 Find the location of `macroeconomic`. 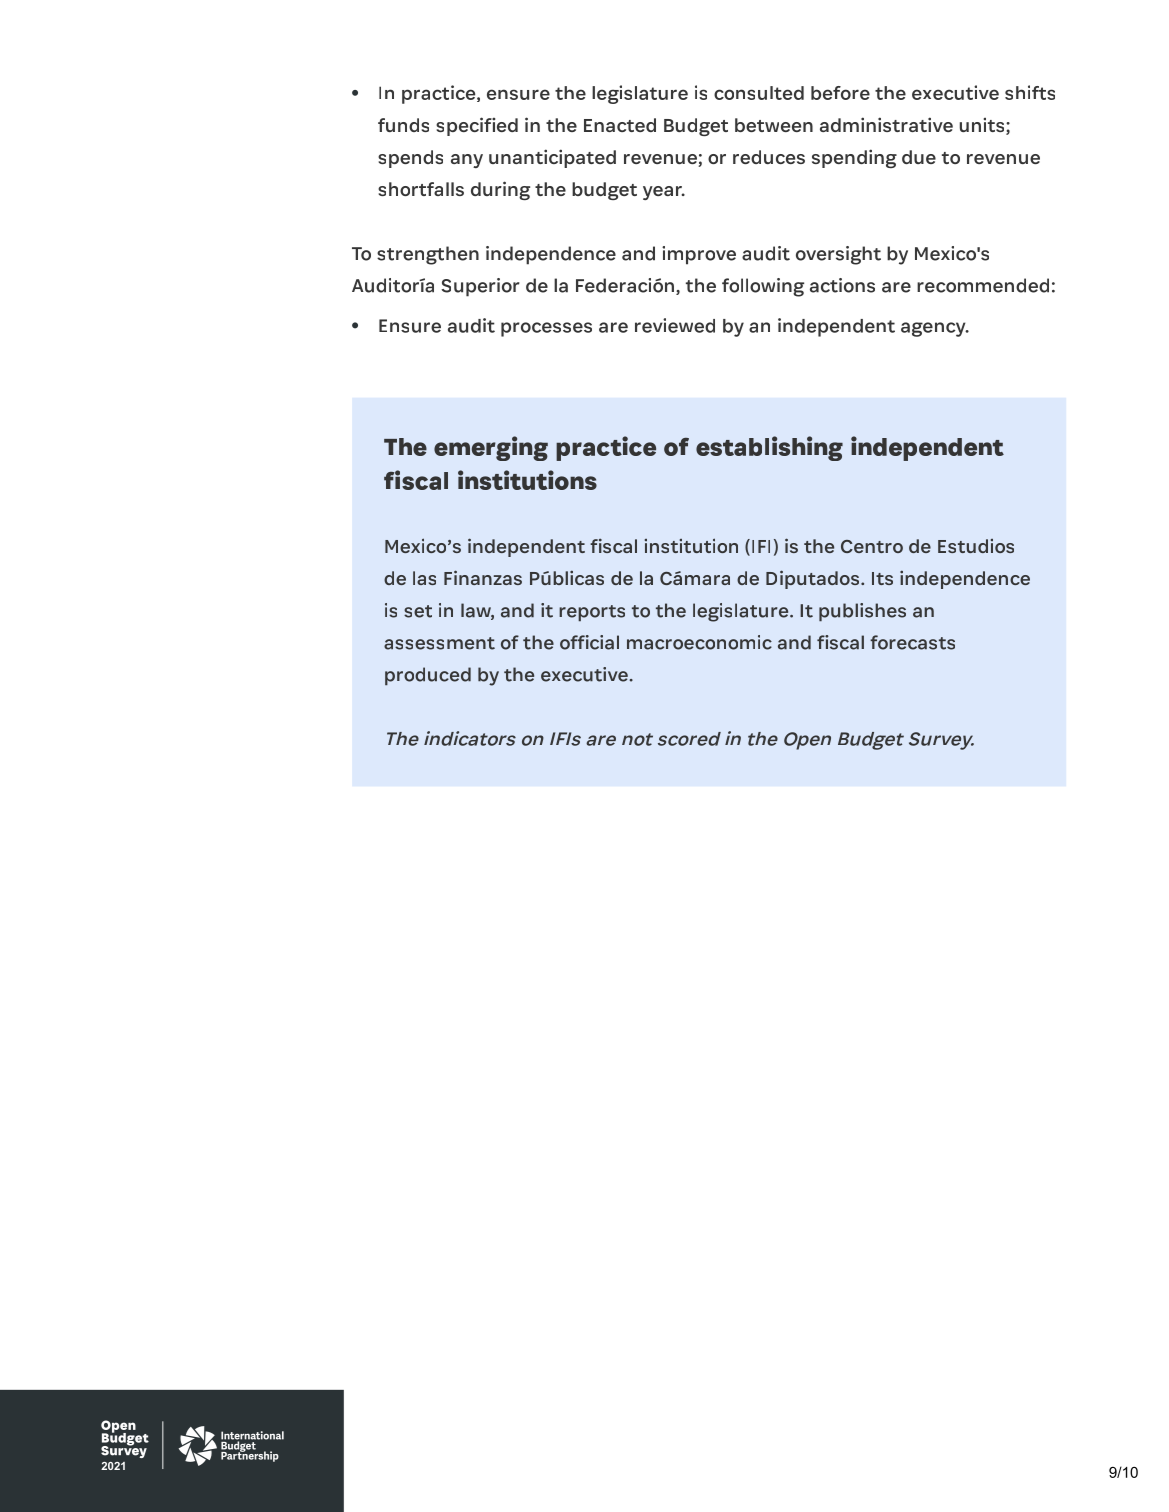

macroeconomic is located at coordinates (699, 642).
